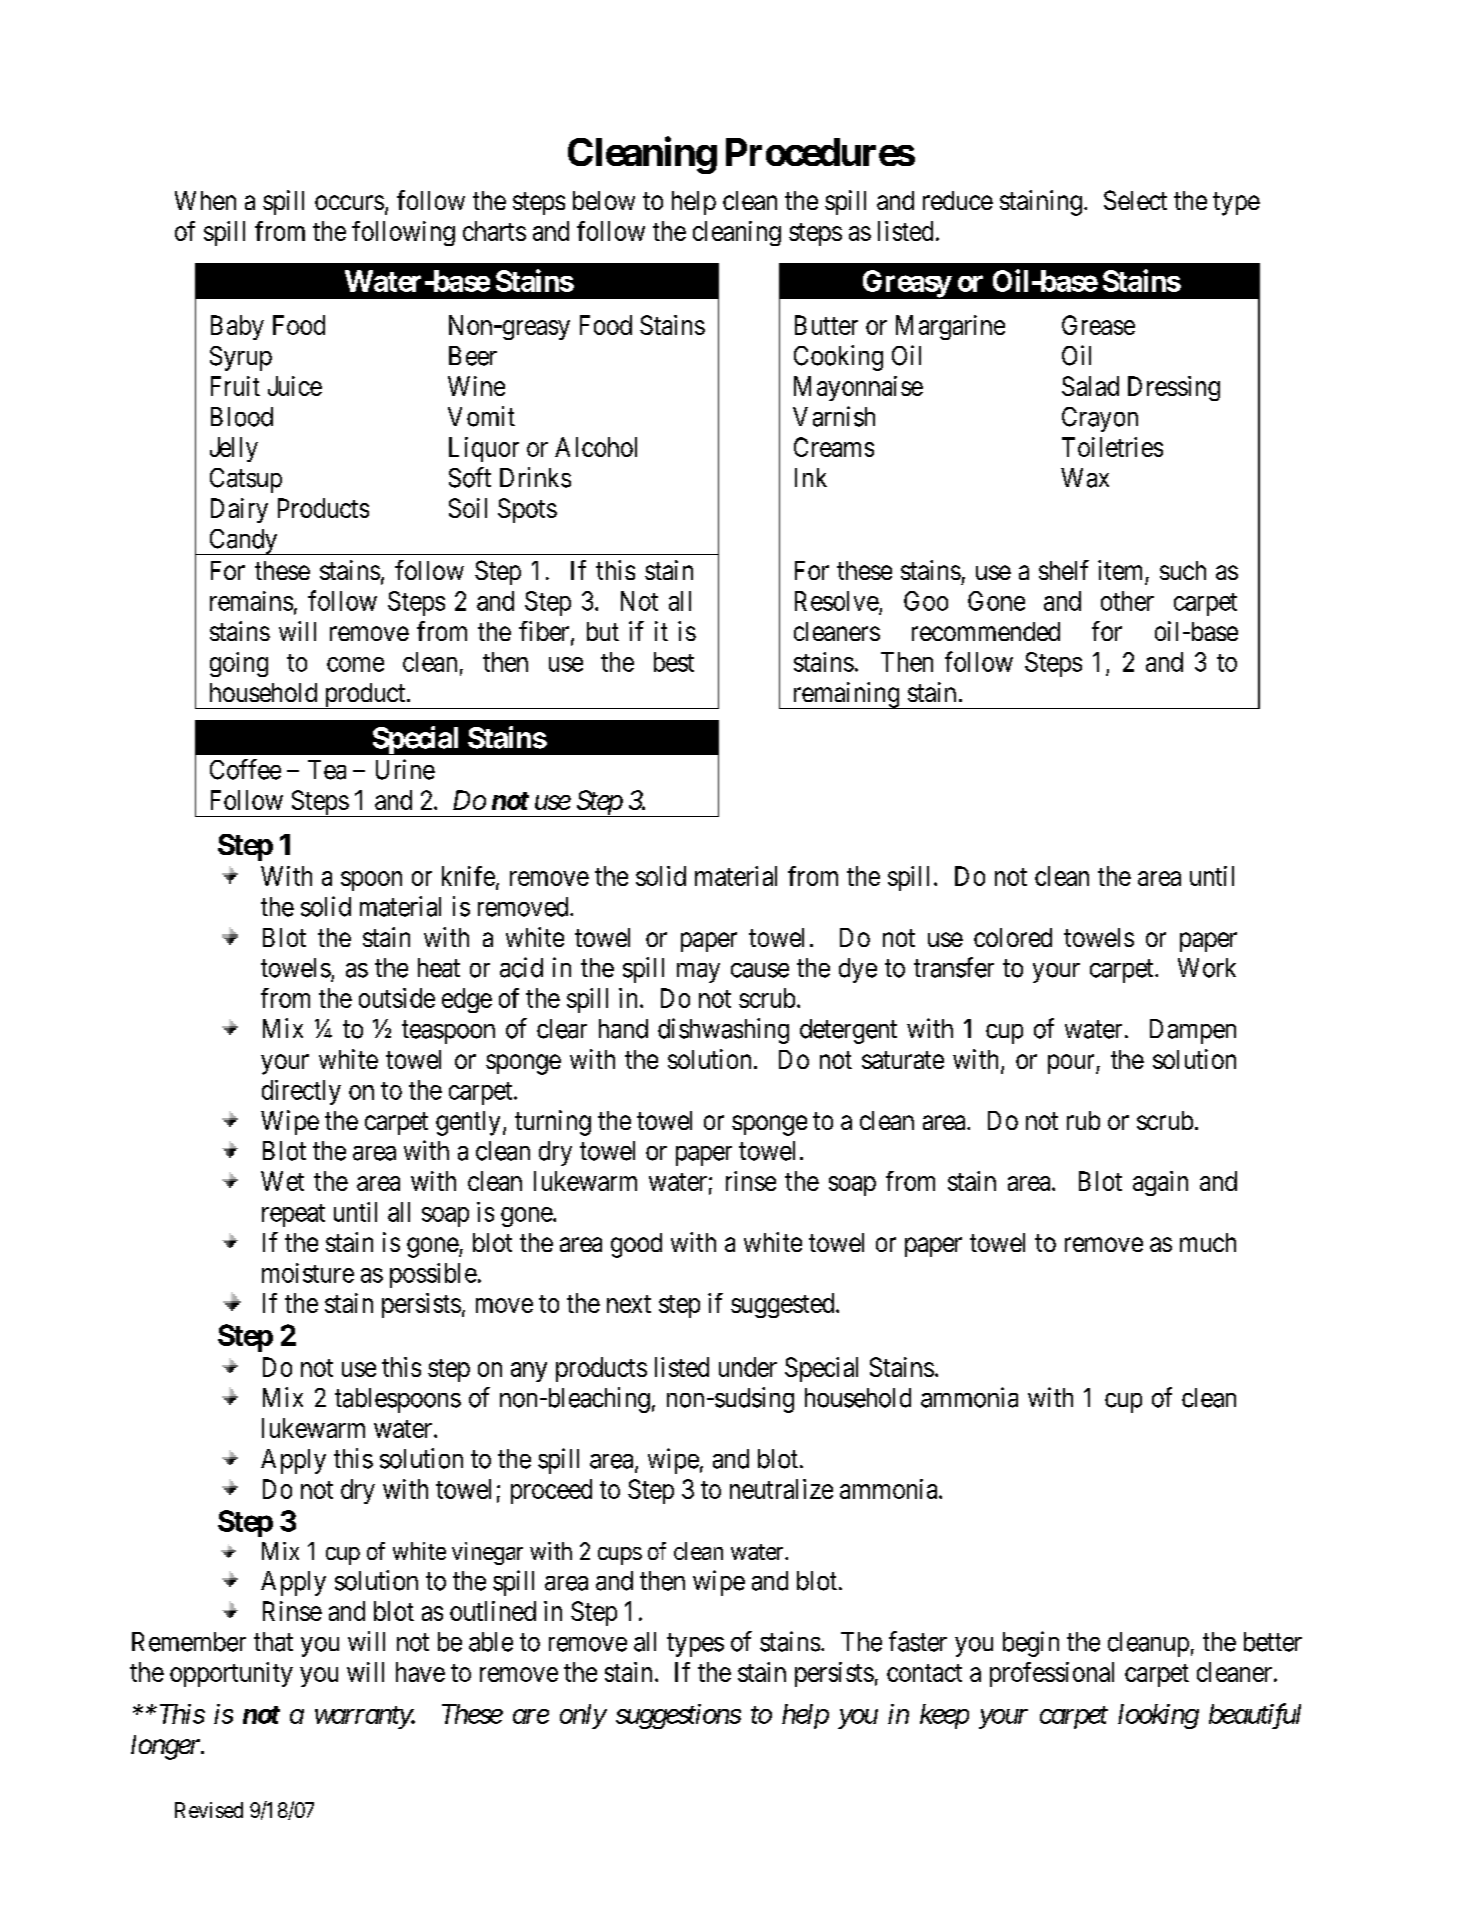 Image resolution: width=1476 pixels, height=1910 pixels. Describe the element at coordinates (1135, 200) in the page. I see `Select` at that location.
